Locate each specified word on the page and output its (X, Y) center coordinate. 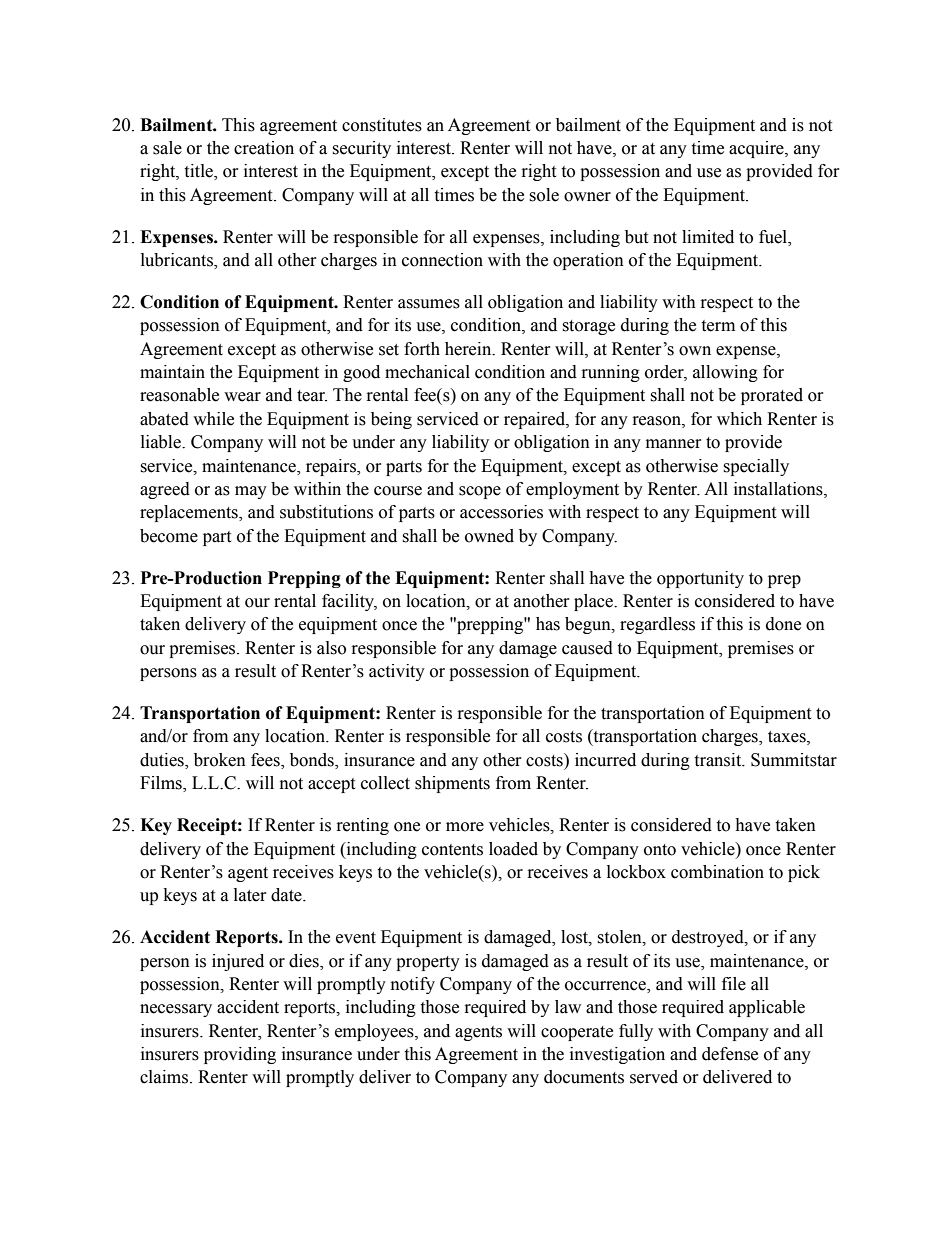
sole (544, 195)
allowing (725, 373)
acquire (757, 149)
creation (264, 148)
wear (242, 397)
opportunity (700, 579)
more (465, 827)
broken (220, 760)
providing (240, 1055)
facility (349, 602)
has (548, 624)
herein (469, 349)
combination (717, 872)
